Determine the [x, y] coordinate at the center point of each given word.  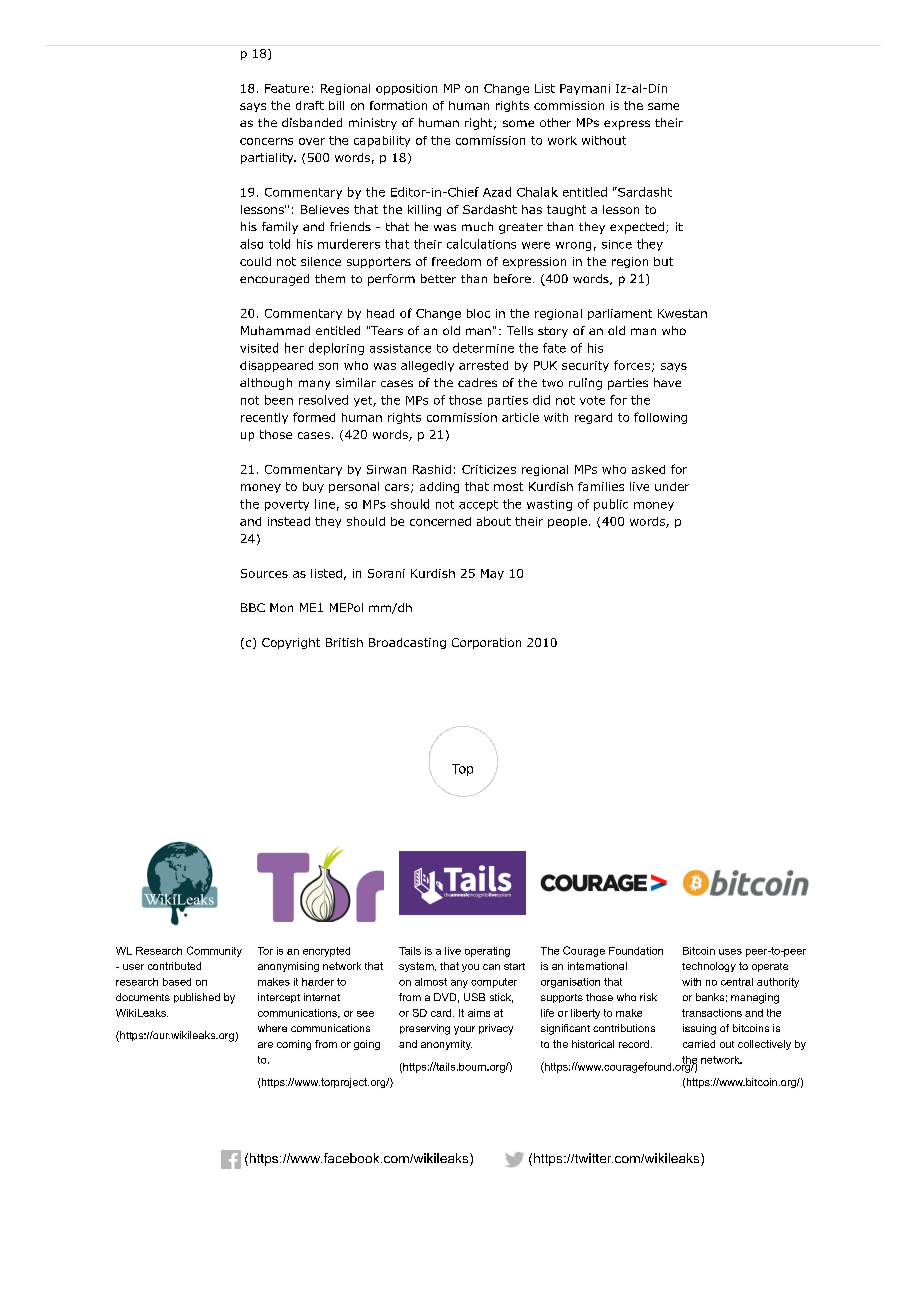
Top [462, 770]
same [663, 106]
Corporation [486, 643]
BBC [253, 607]
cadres [477, 382]
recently [264, 418]
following [660, 418]
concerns [266, 141]
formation [398, 105]
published [197, 998]
